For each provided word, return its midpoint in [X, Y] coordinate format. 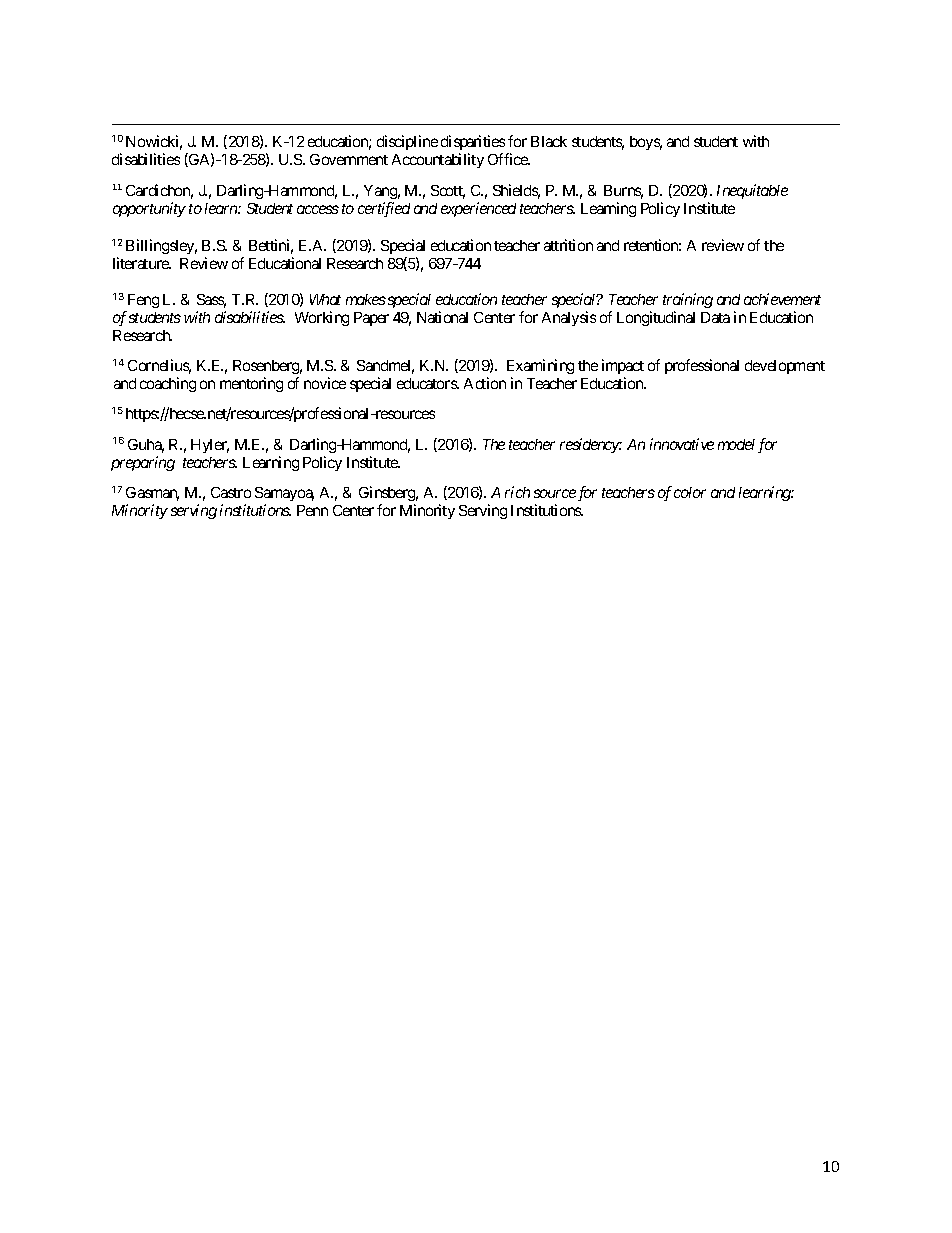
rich [517, 492]
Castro [231, 492]
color [690, 492]
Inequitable [752, 191]
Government [349, 159]
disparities [473, 142]
